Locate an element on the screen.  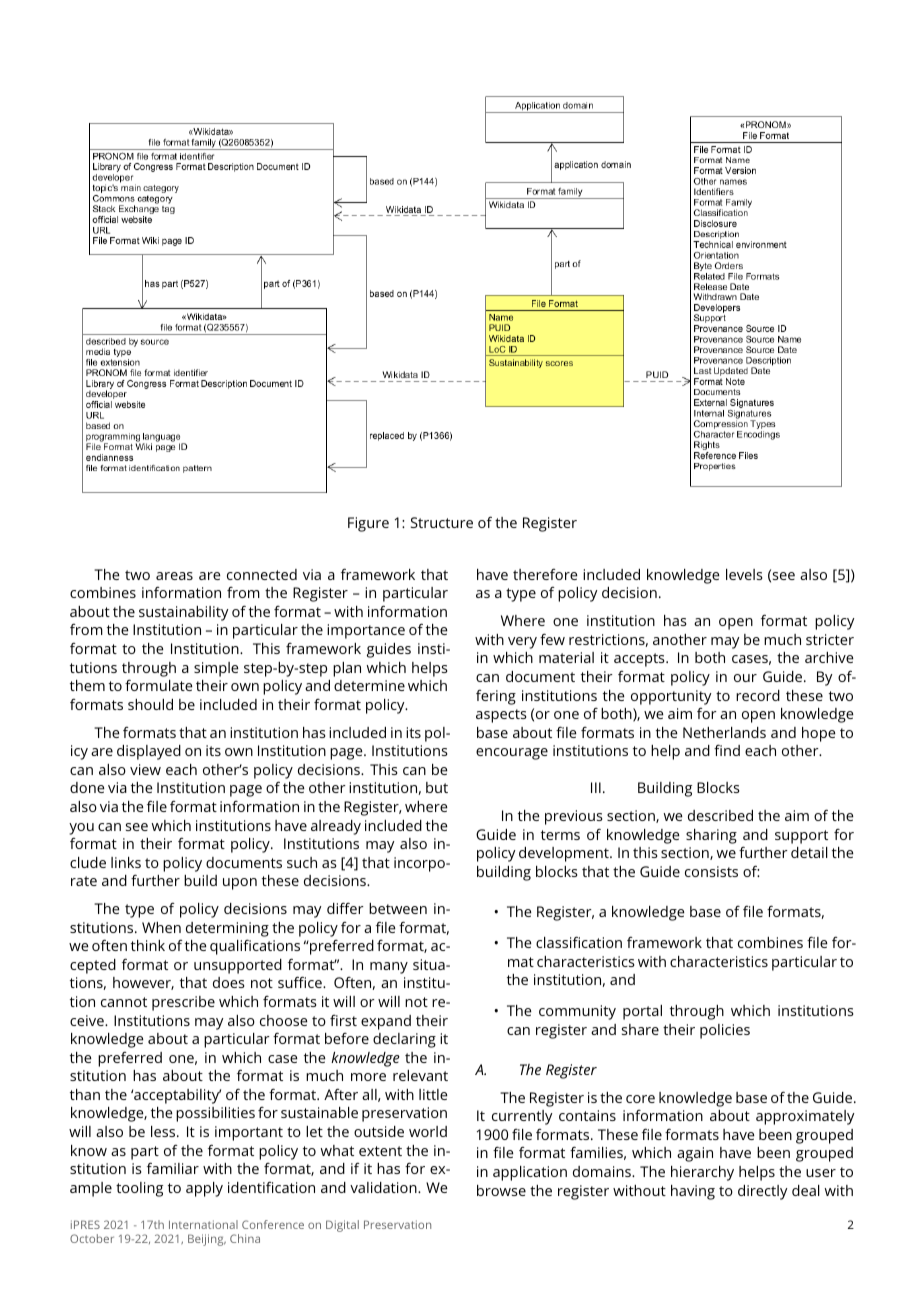
policies is located at coordinates (725, 1031).
